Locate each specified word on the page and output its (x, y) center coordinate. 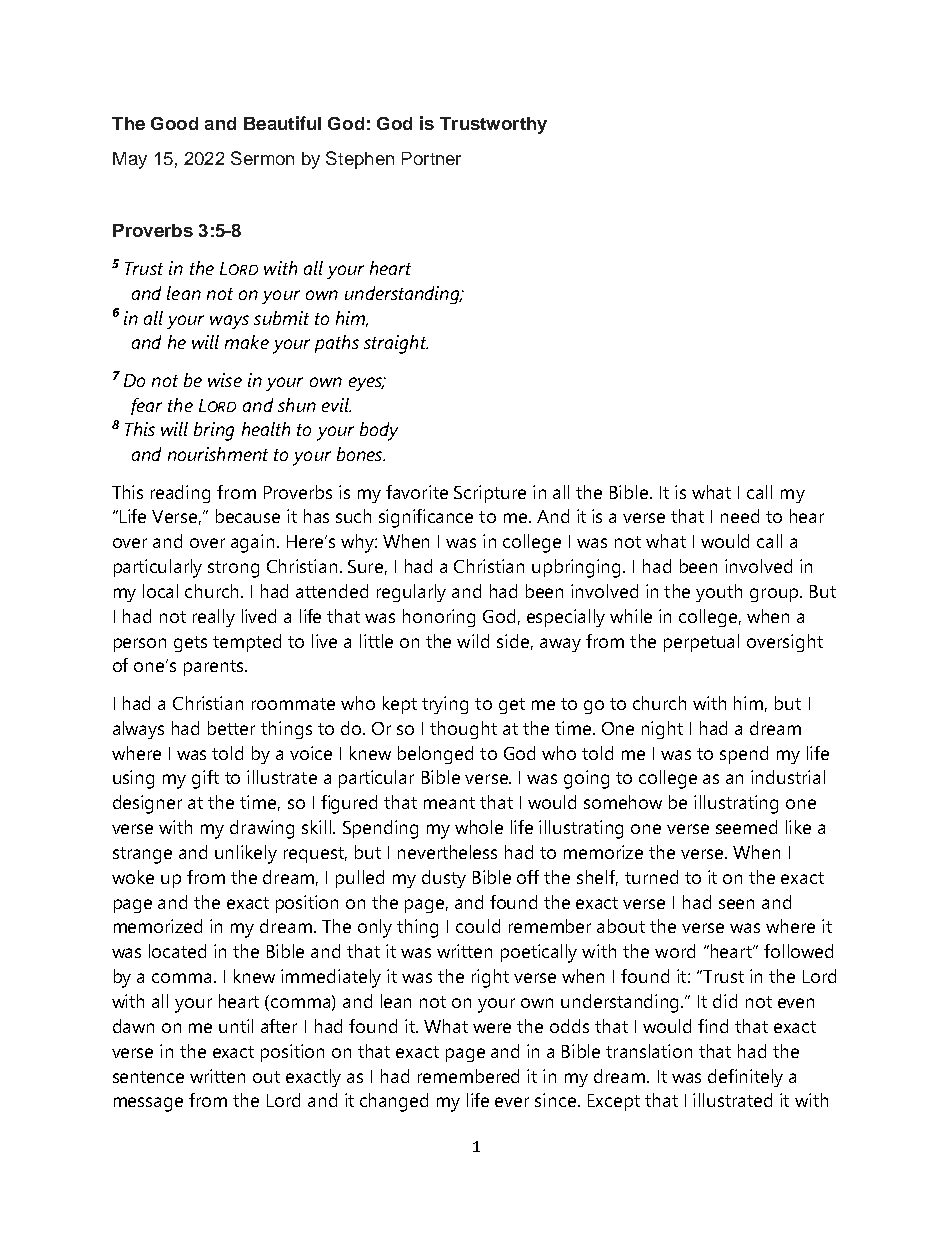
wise (225, 380)
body (379, 431)
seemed (746, 827)
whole (479, 827)
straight (396, 344)
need (740, 516)
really (214, 618)
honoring (439, 618)
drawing (262, 829)
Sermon (262, 158)
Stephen (360, 160)
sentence (148, 1077)
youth (719, 593)
